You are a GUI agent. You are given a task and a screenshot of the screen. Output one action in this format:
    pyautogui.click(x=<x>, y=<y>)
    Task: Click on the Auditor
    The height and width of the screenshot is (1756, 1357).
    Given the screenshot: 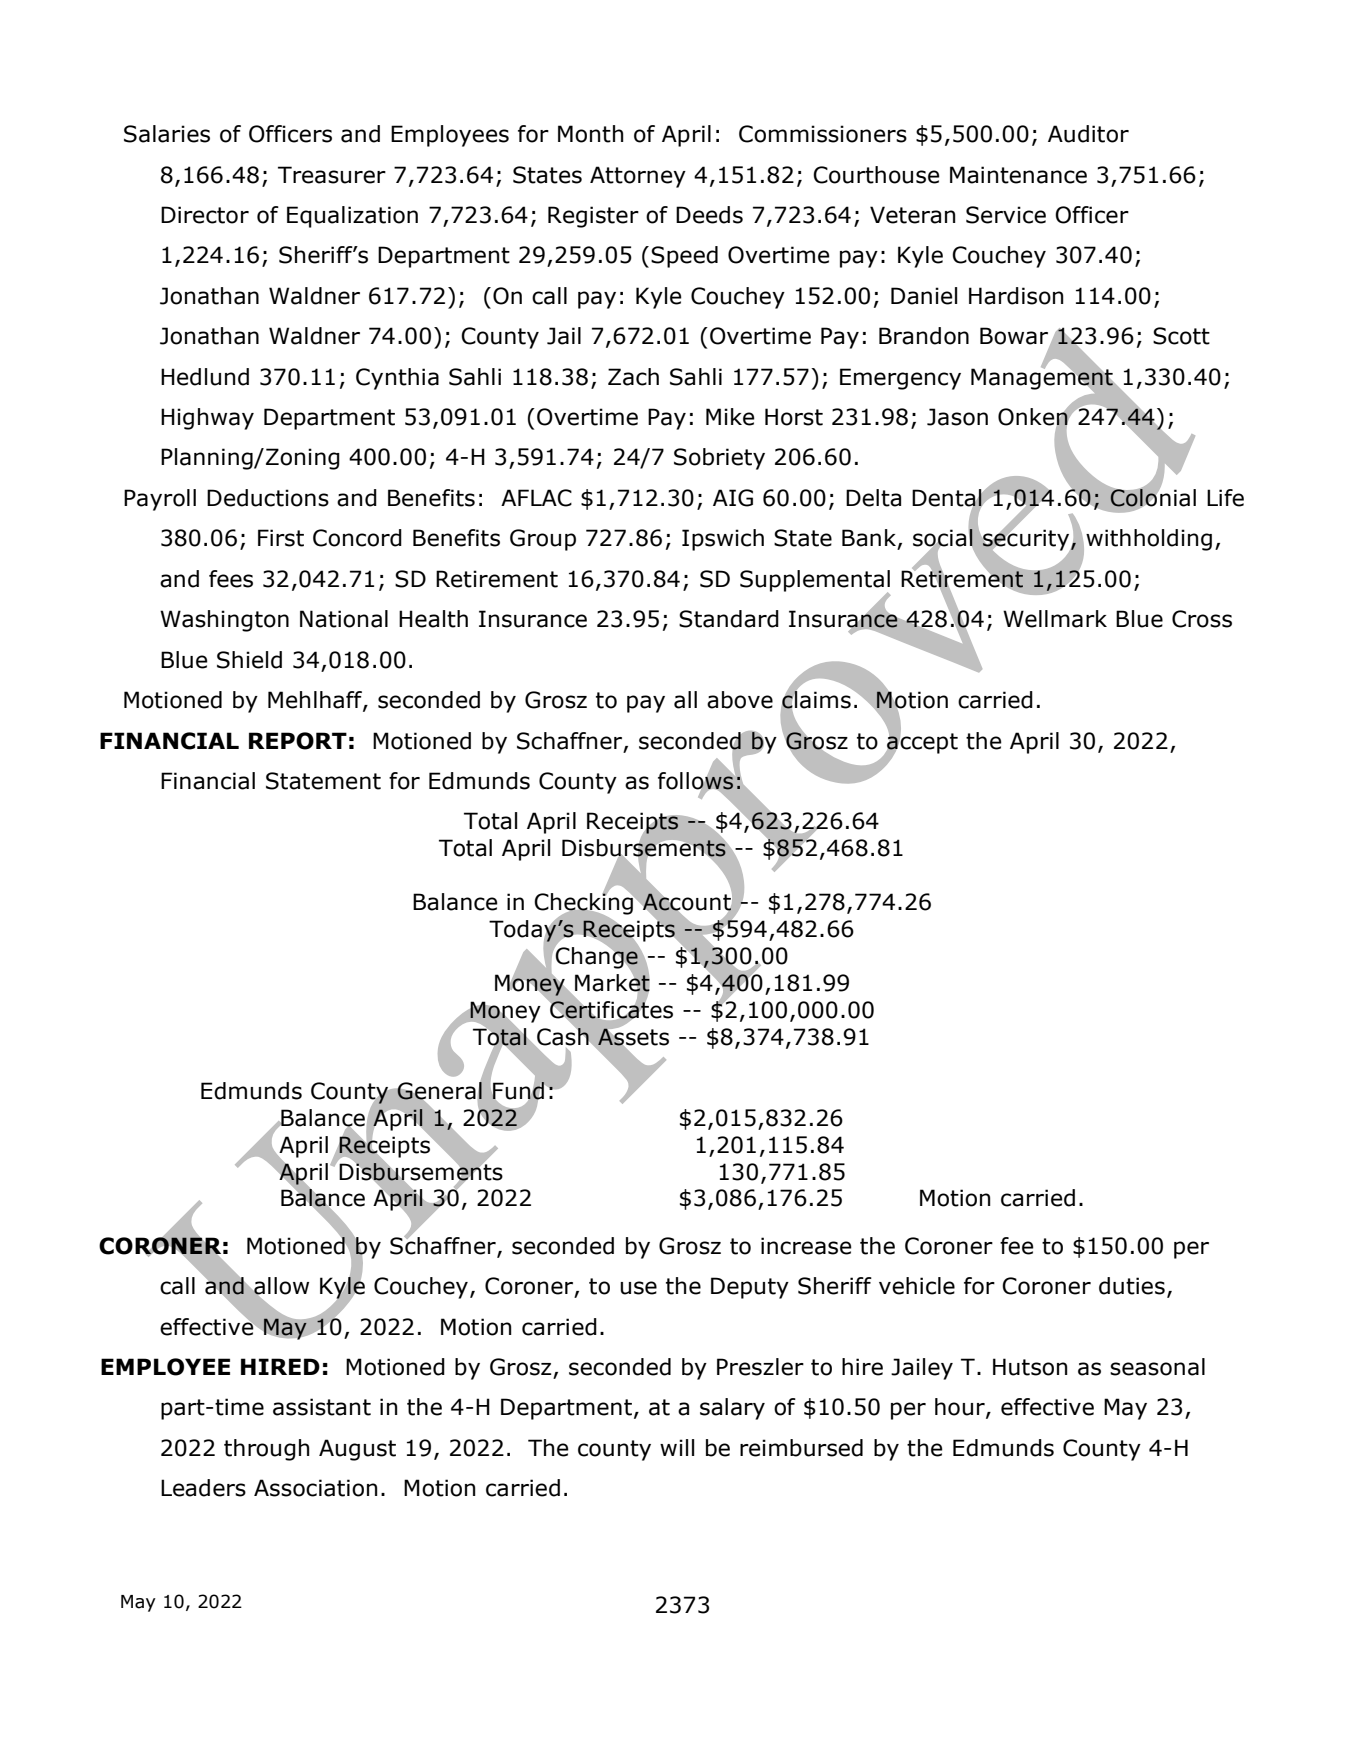 What is the action you would take?
    pyautogui.click(x=1088, y=134)
